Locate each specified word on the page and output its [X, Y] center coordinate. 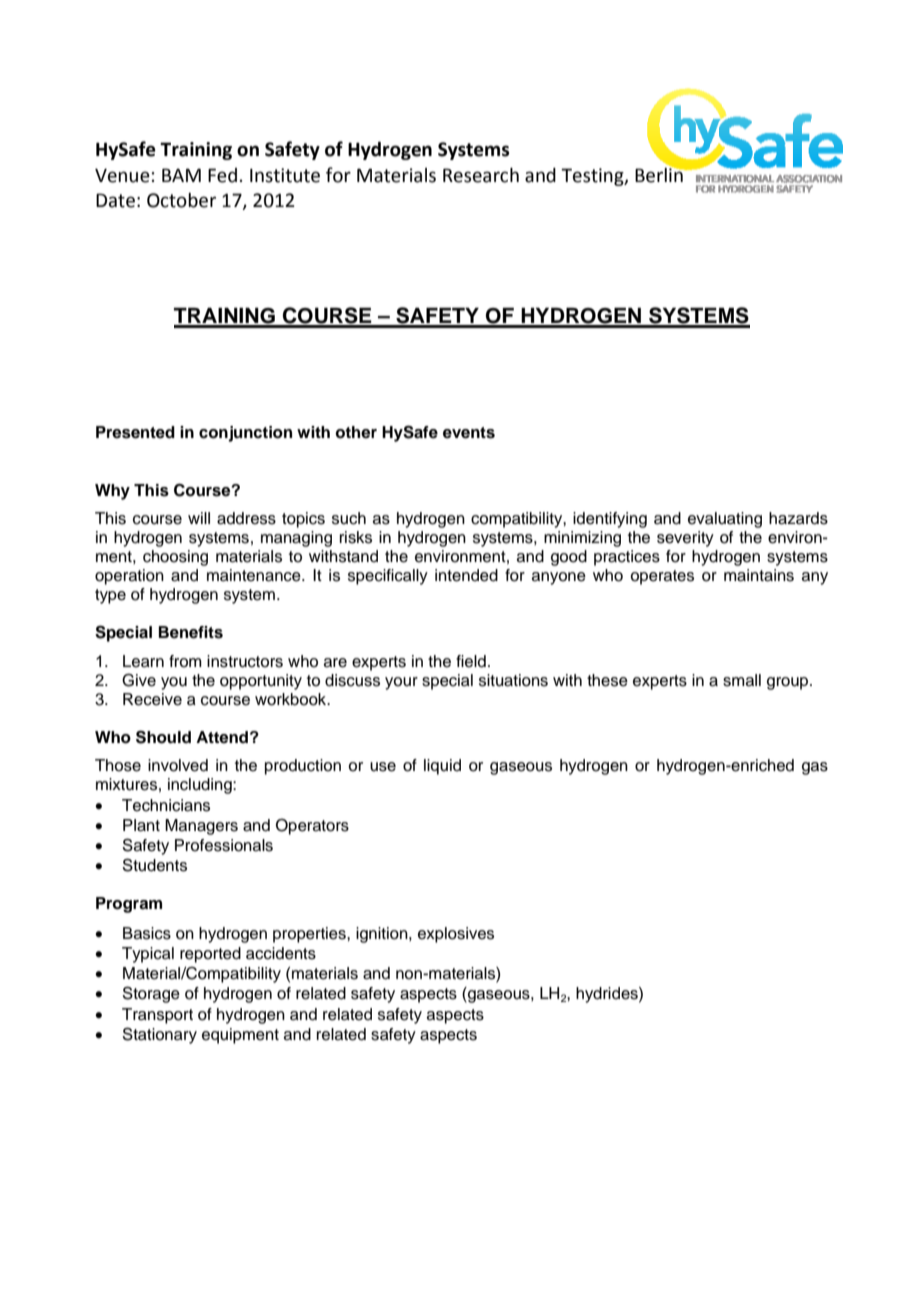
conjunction [245, 434]
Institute [285, 175]
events [469, 433]
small [742, 680]
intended [466, 575]
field [471, 661]
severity [685, 539]
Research [481, 175]
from [185, 661]
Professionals [224, 845]
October [181, 200]
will [199, 518]
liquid [442, 767]
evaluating [725, 520]
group [789, 683]
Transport [157, 1016]
